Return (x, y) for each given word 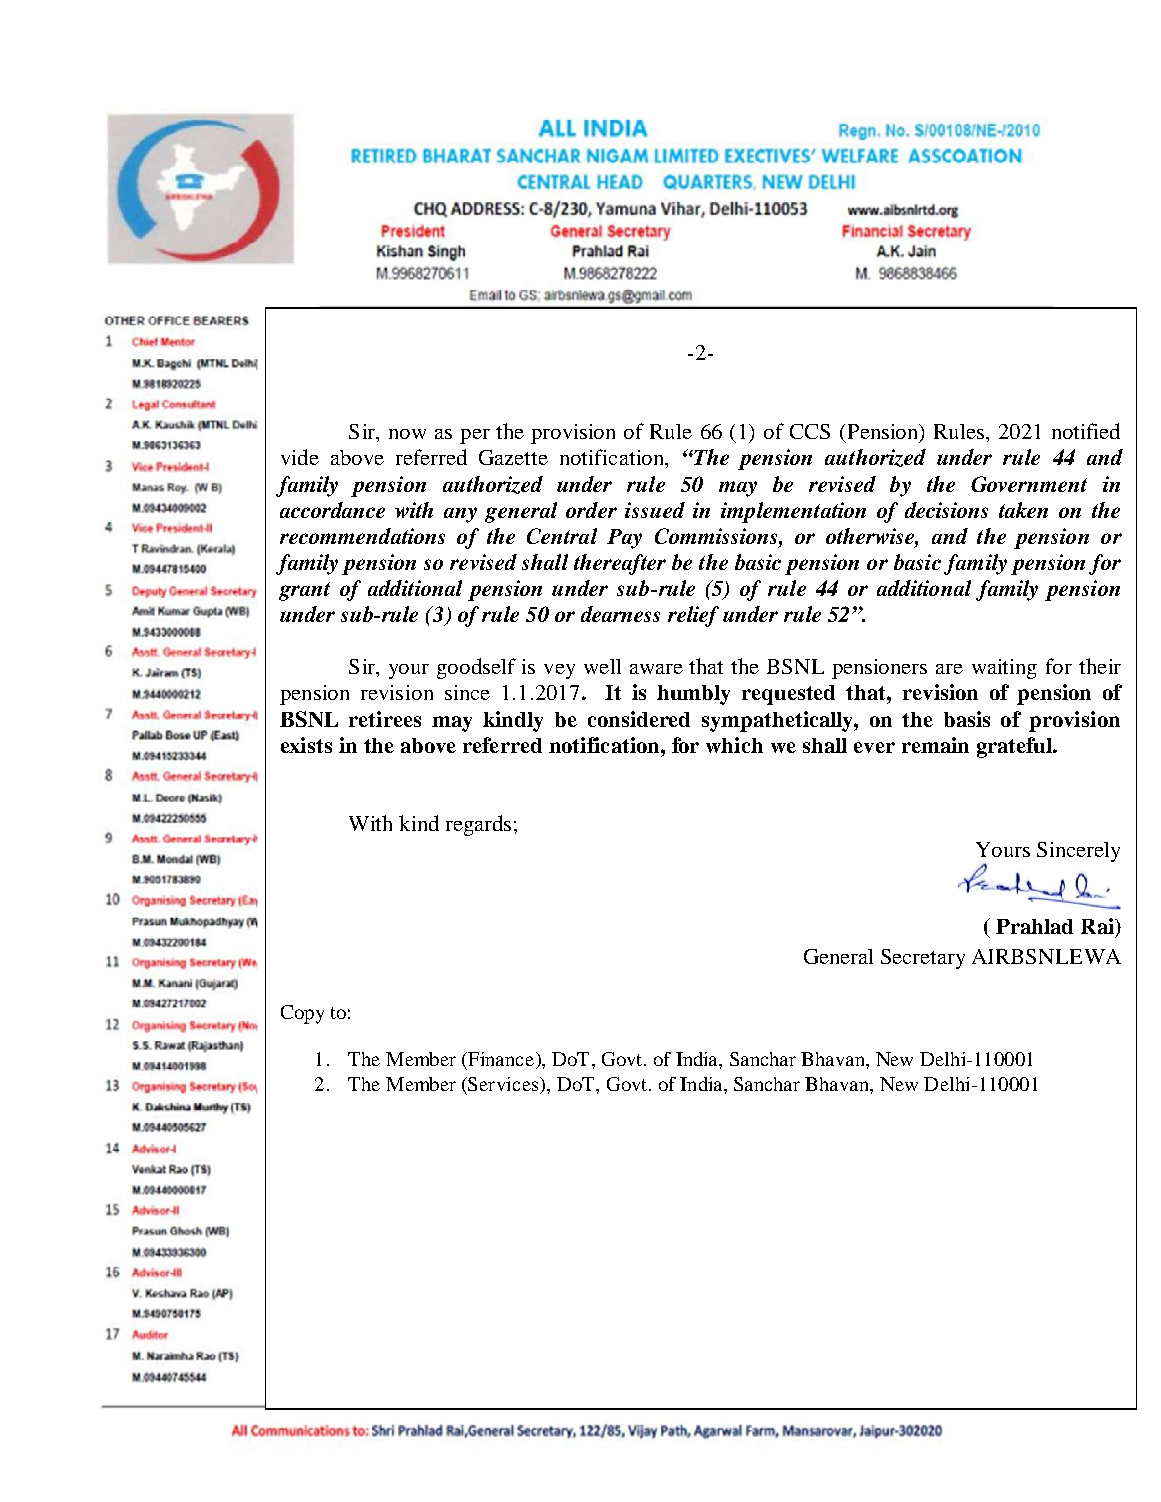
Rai (1098, 926)
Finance (501, 1060)
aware (656, 669)
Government (1029, 484)
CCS (810, 431)
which (734, 745)
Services (504, 1084)
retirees (385, 719)
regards (478, 825)
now (407, 434)
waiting (1004, 669)
